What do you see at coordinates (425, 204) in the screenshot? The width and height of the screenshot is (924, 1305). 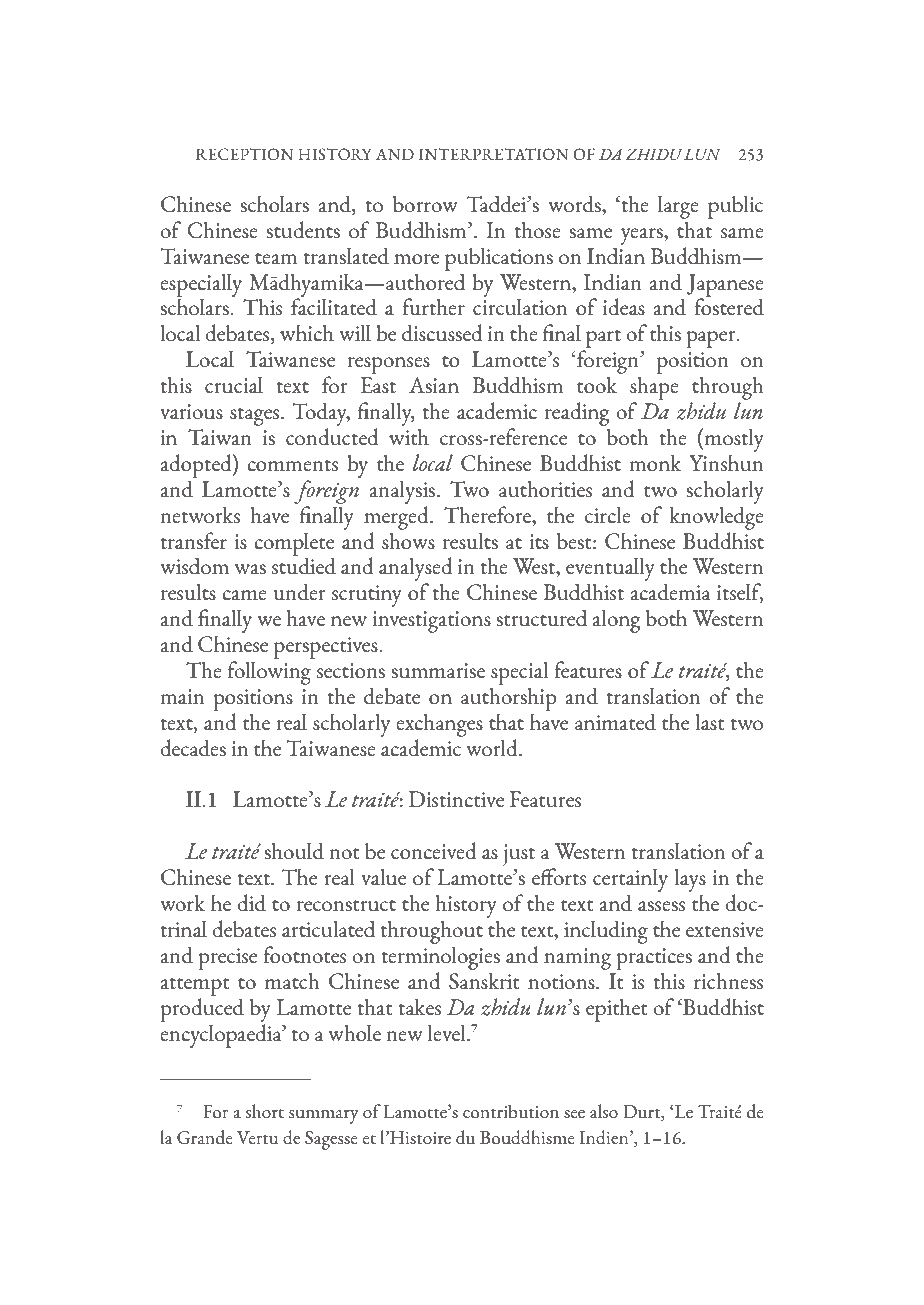 I see `borrow` at bounding box center [425, 204].
